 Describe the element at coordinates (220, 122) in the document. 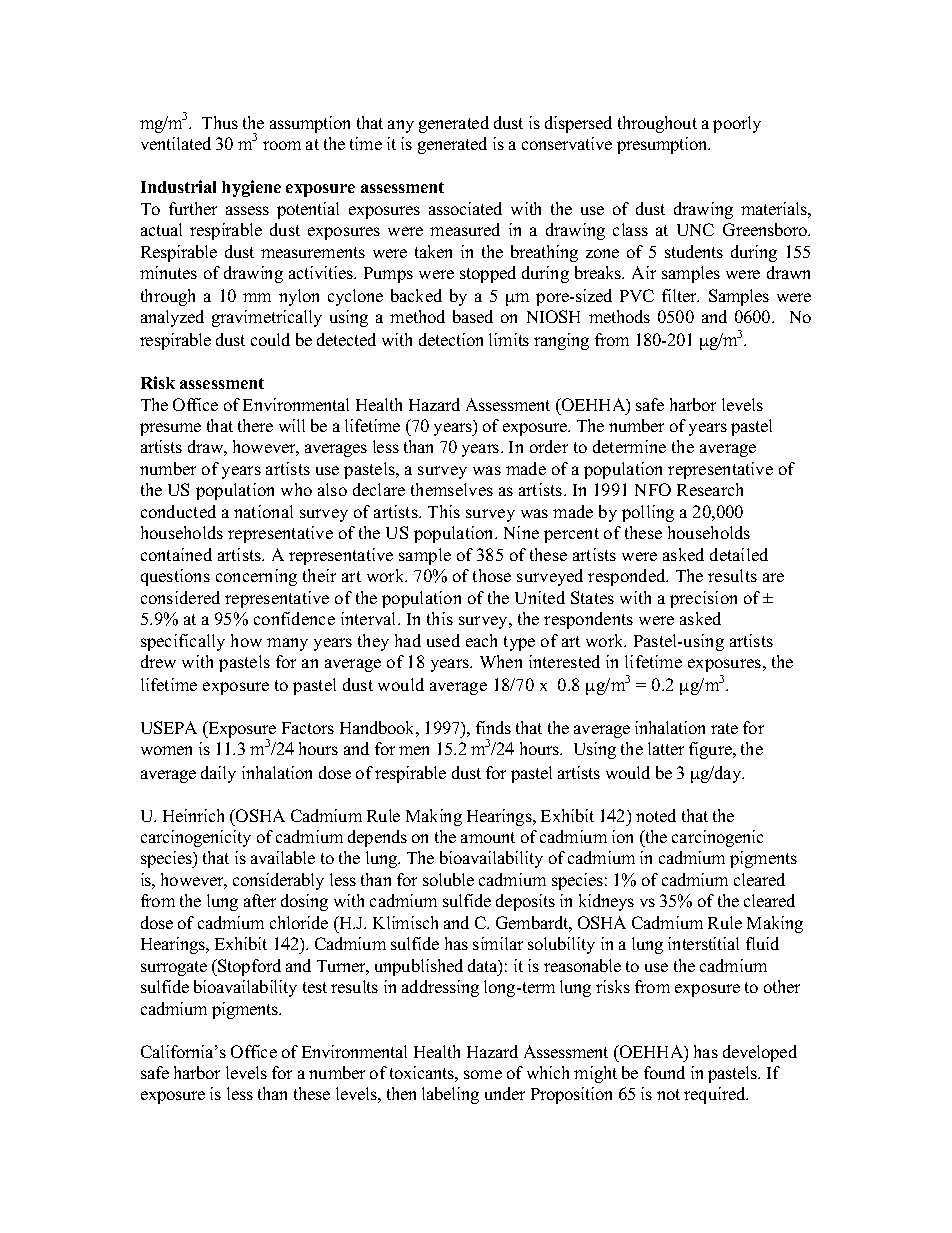

I see `Thus` at that location.
